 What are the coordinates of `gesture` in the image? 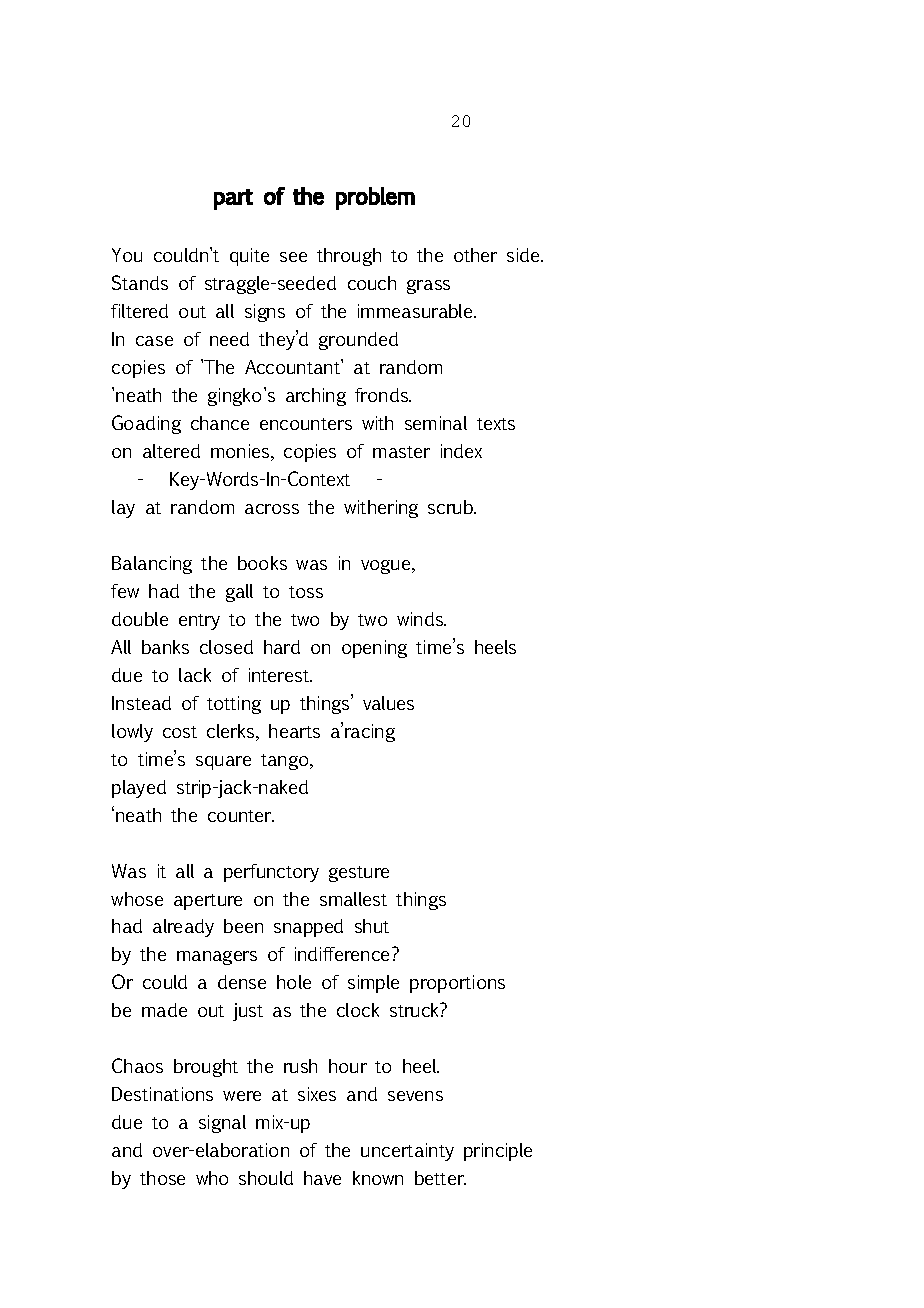 It's located at (359, 874).
